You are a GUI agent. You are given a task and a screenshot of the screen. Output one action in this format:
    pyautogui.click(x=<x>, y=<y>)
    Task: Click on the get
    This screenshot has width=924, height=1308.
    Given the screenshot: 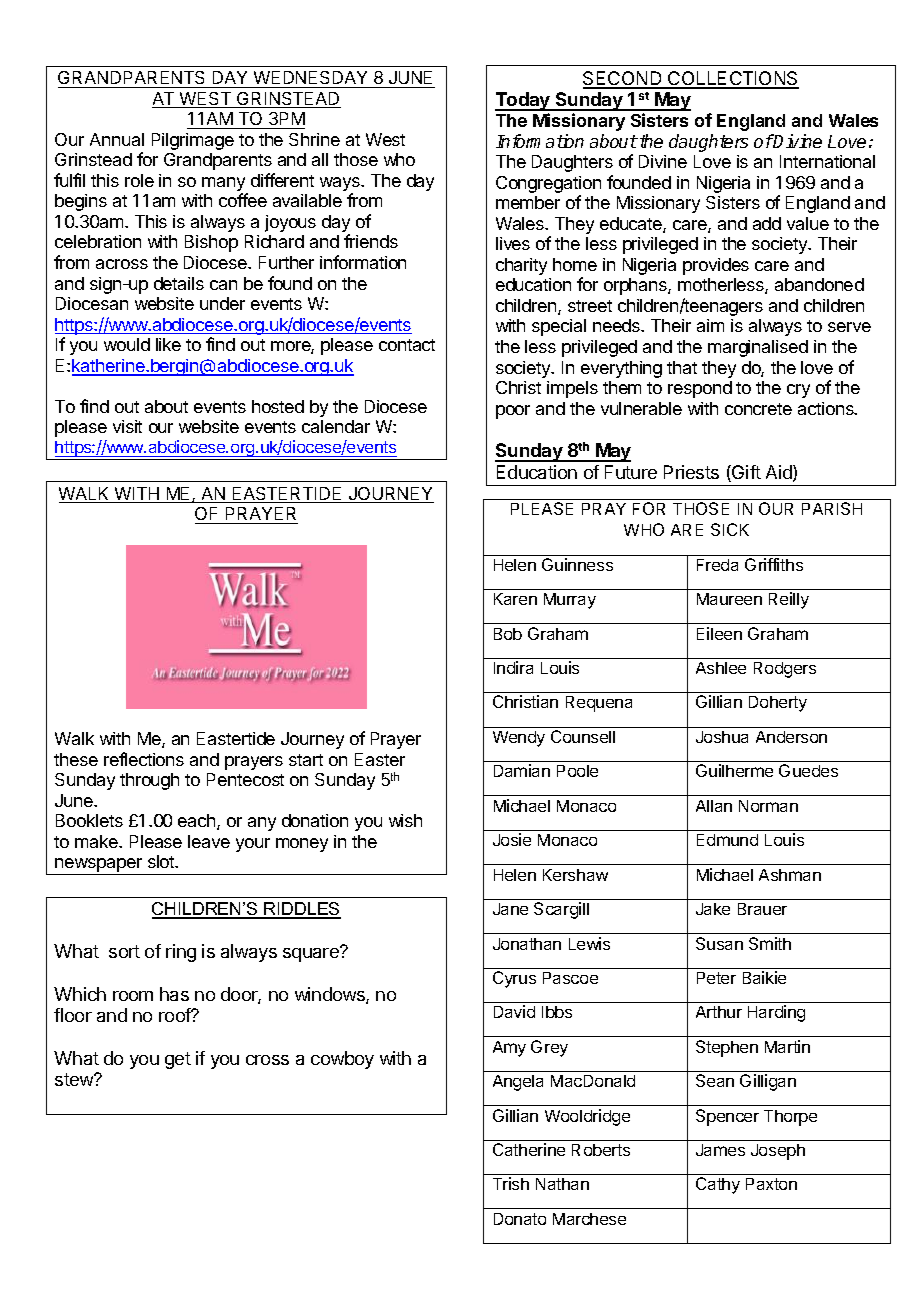 What is the action you would take?
    pyautogui.click(x=178, y=1060)
